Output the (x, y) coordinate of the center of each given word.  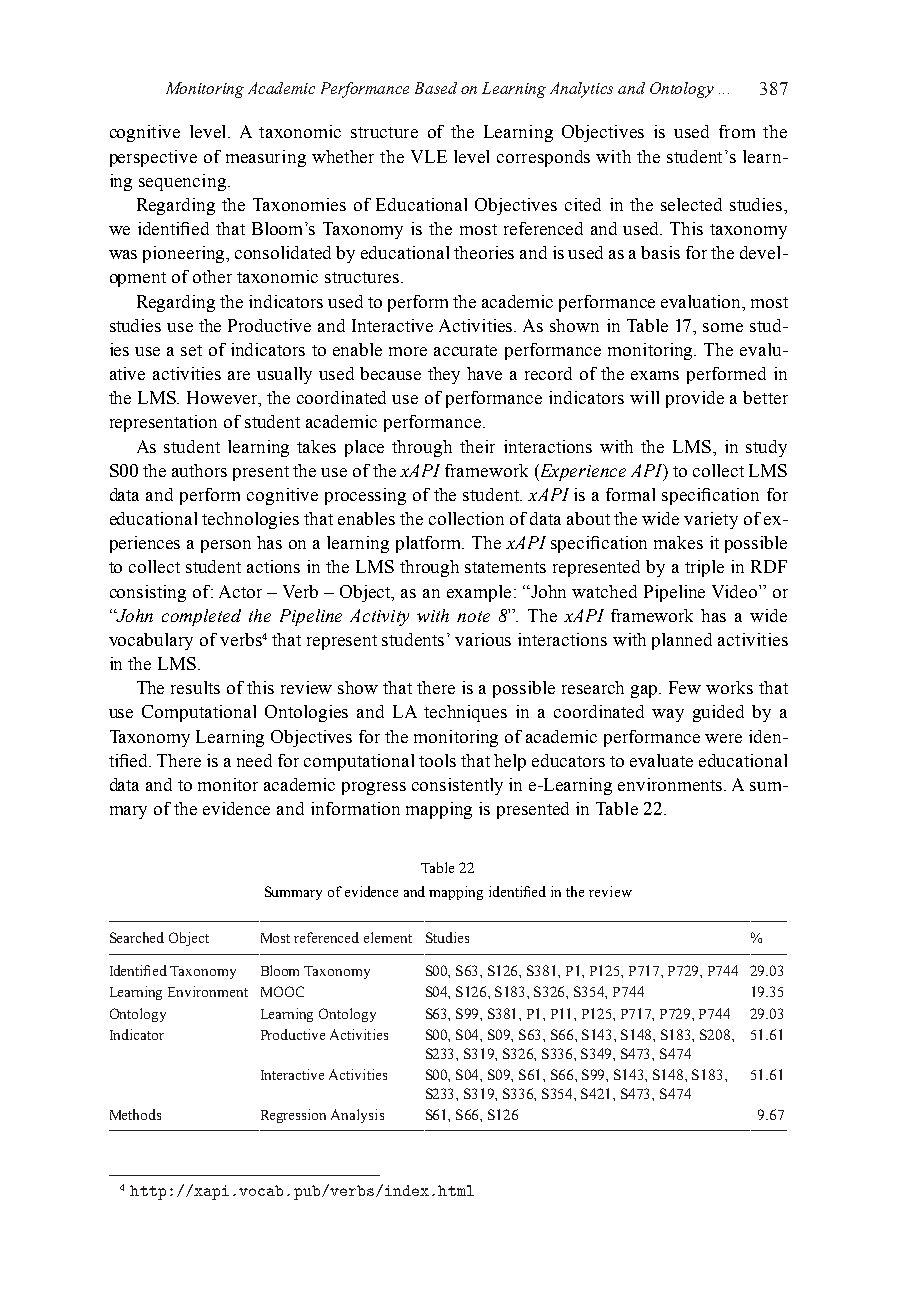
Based (436, 88)
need (254, 760)
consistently (457, 786)
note (473, 616)
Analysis (357, 1116)
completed (201, 617)
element (388, 937)
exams (655, 375)
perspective (153, 158)
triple (704, 568)
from (737, 131)
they (444, 375)
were (723, 738)
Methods (135, 1114)
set (191, 350)
